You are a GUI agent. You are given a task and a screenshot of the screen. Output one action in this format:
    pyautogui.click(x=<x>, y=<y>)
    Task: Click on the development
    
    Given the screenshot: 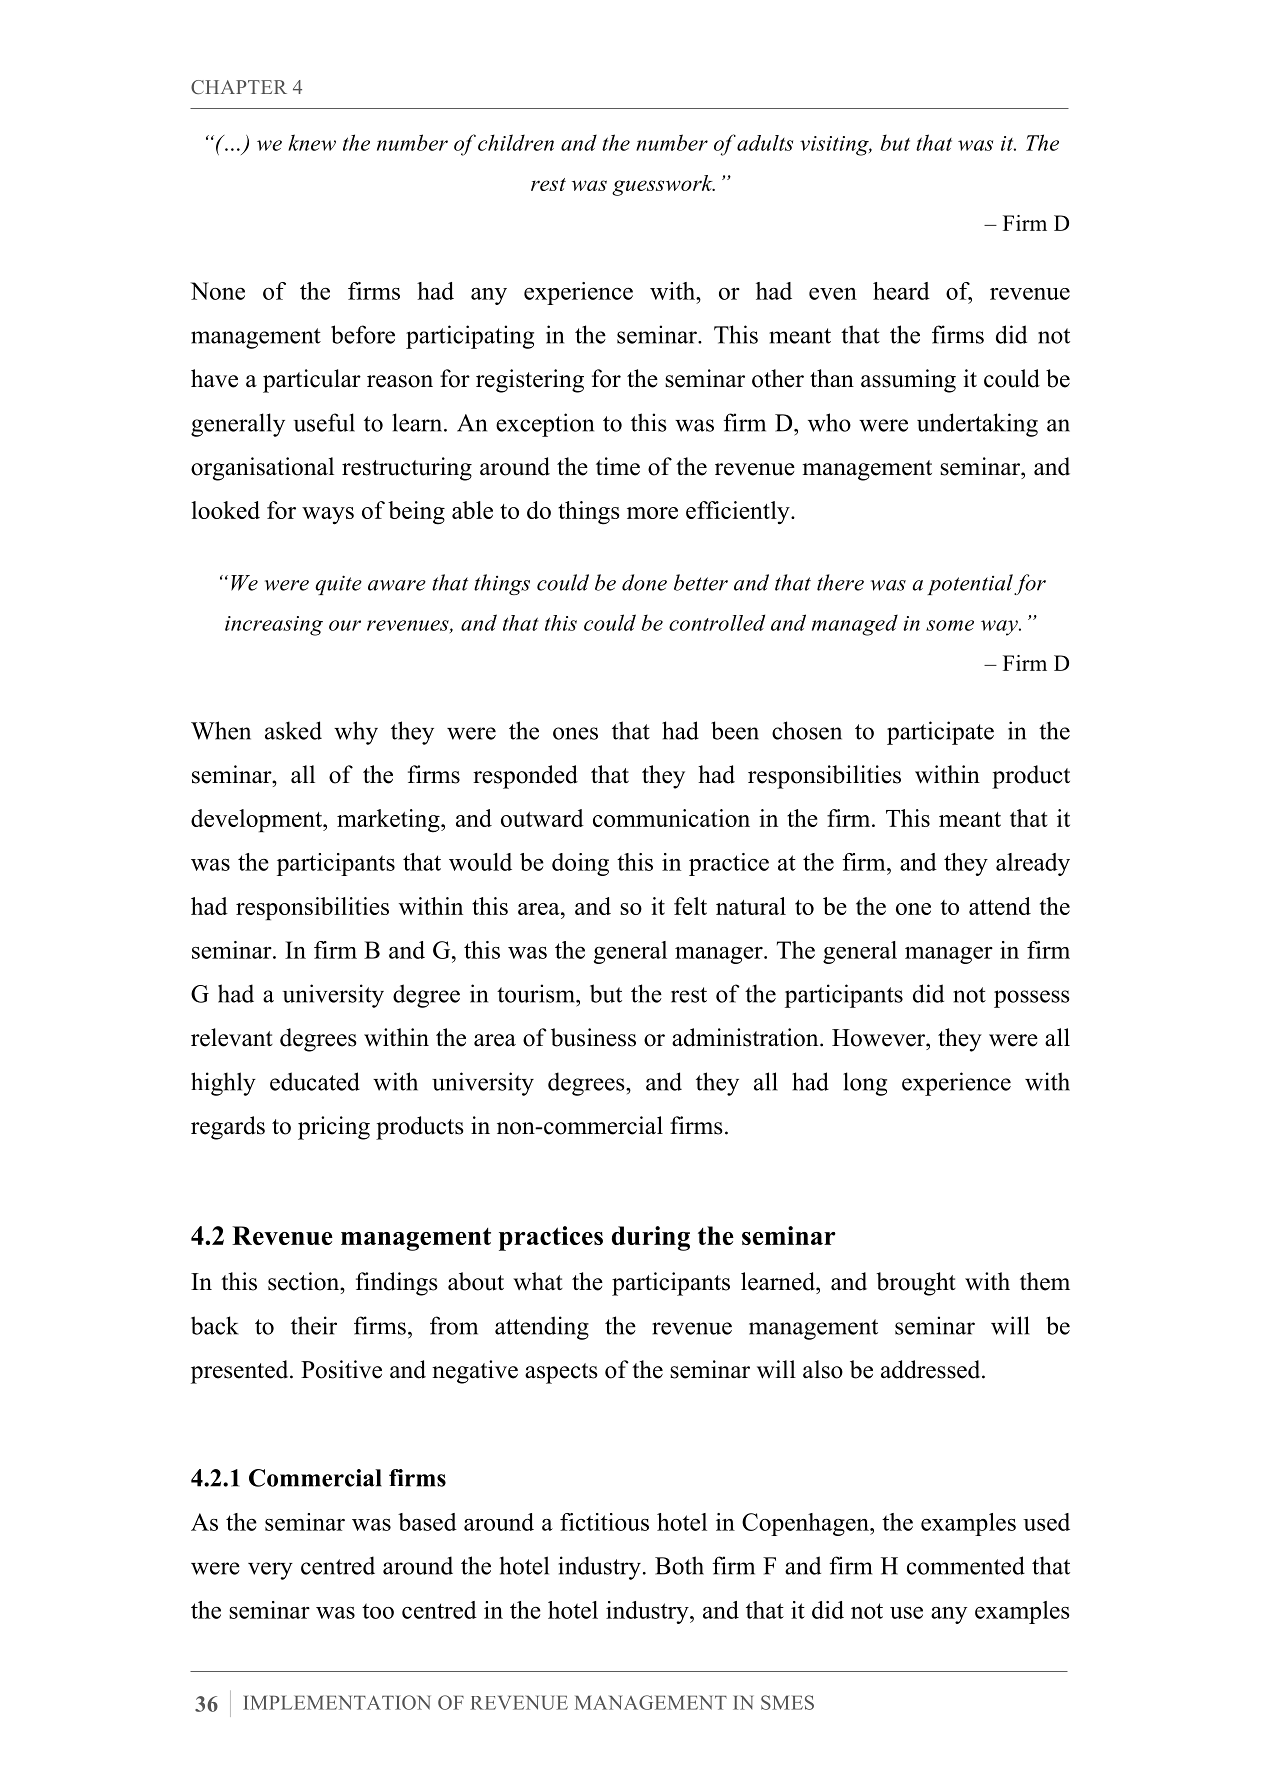 What is the action you would take?
    pyautogui.click(x=258, y=820)
